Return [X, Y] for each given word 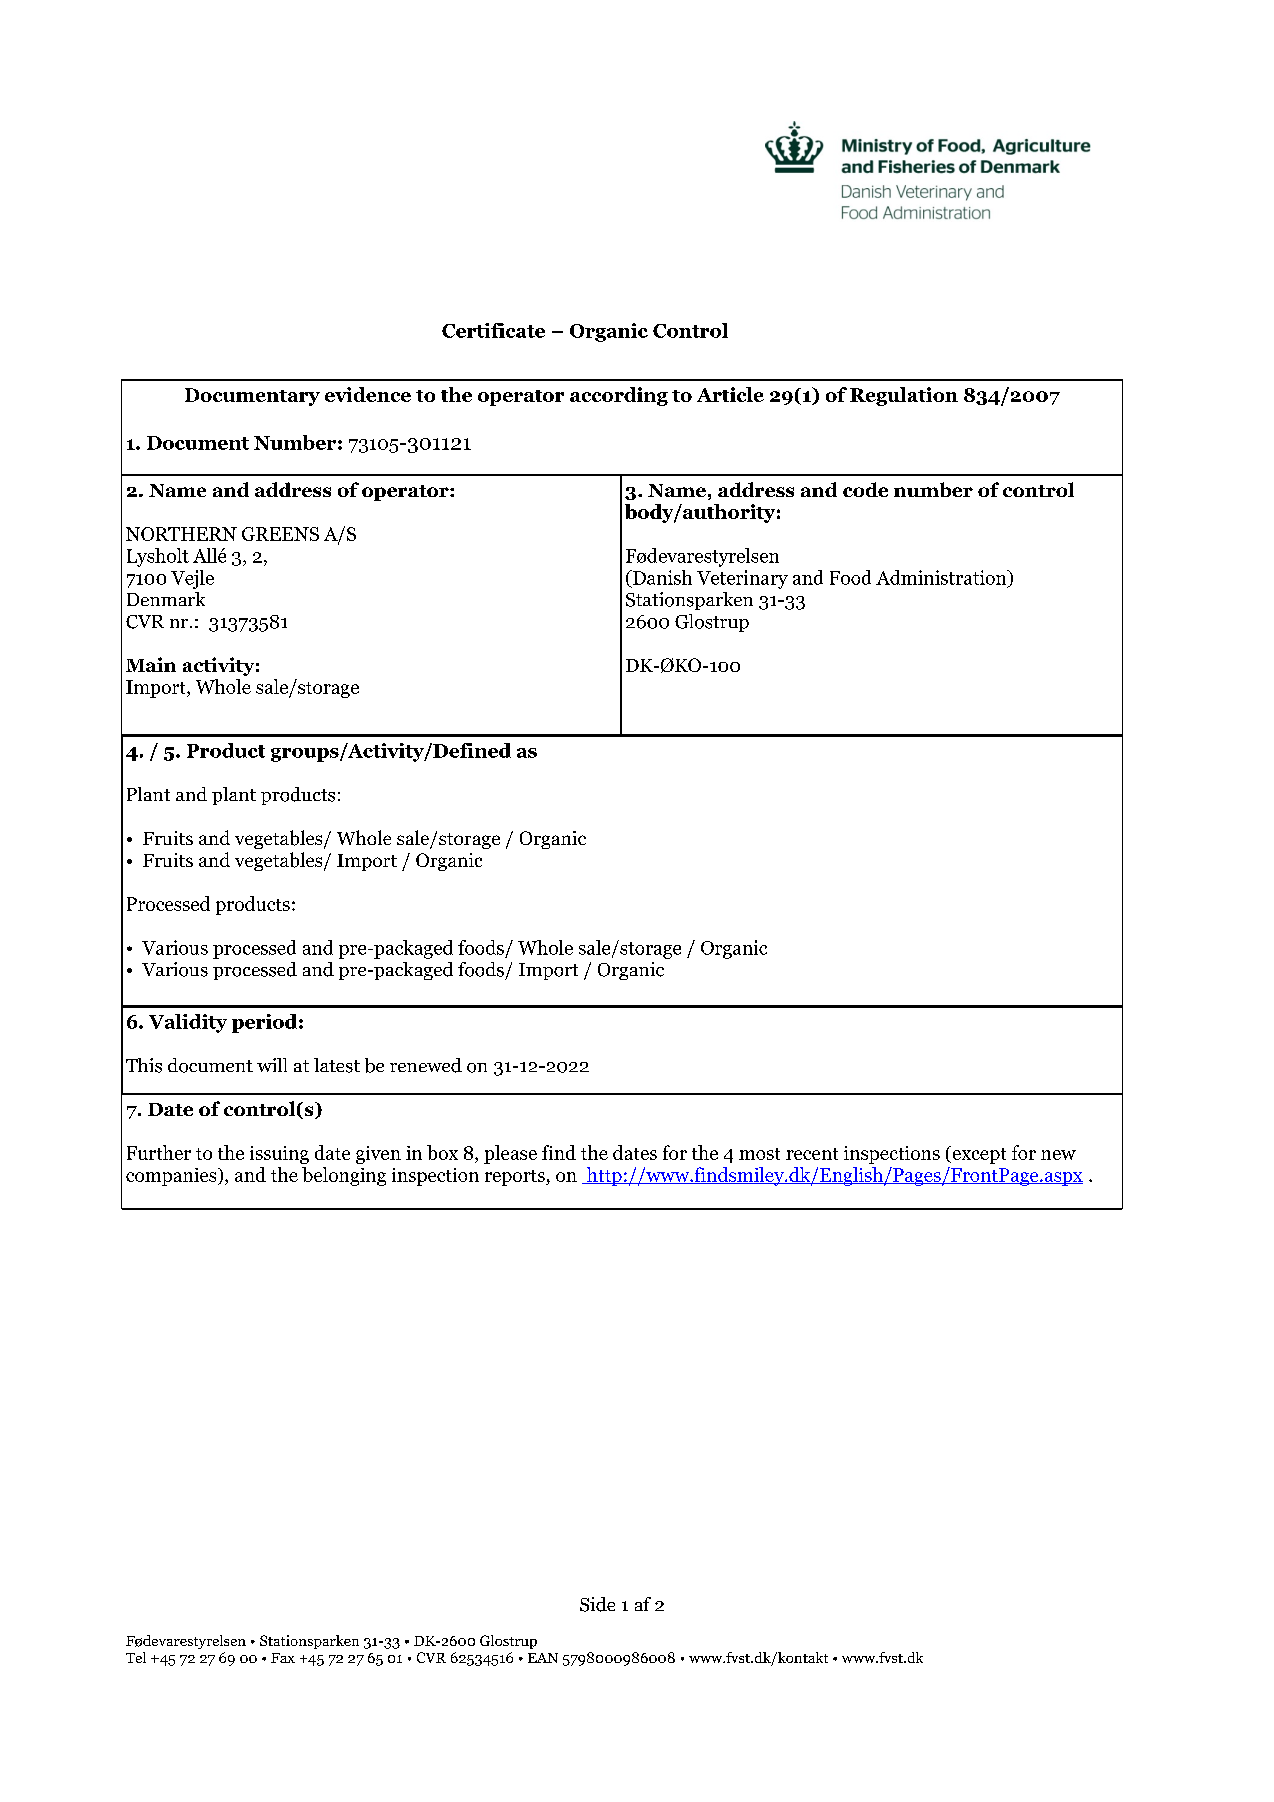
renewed [426, 1065]
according [619, 396]
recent [812, 1154]
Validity [188, 1023]
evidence [368, 394]
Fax [283, 1658]
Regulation [904, 396]
